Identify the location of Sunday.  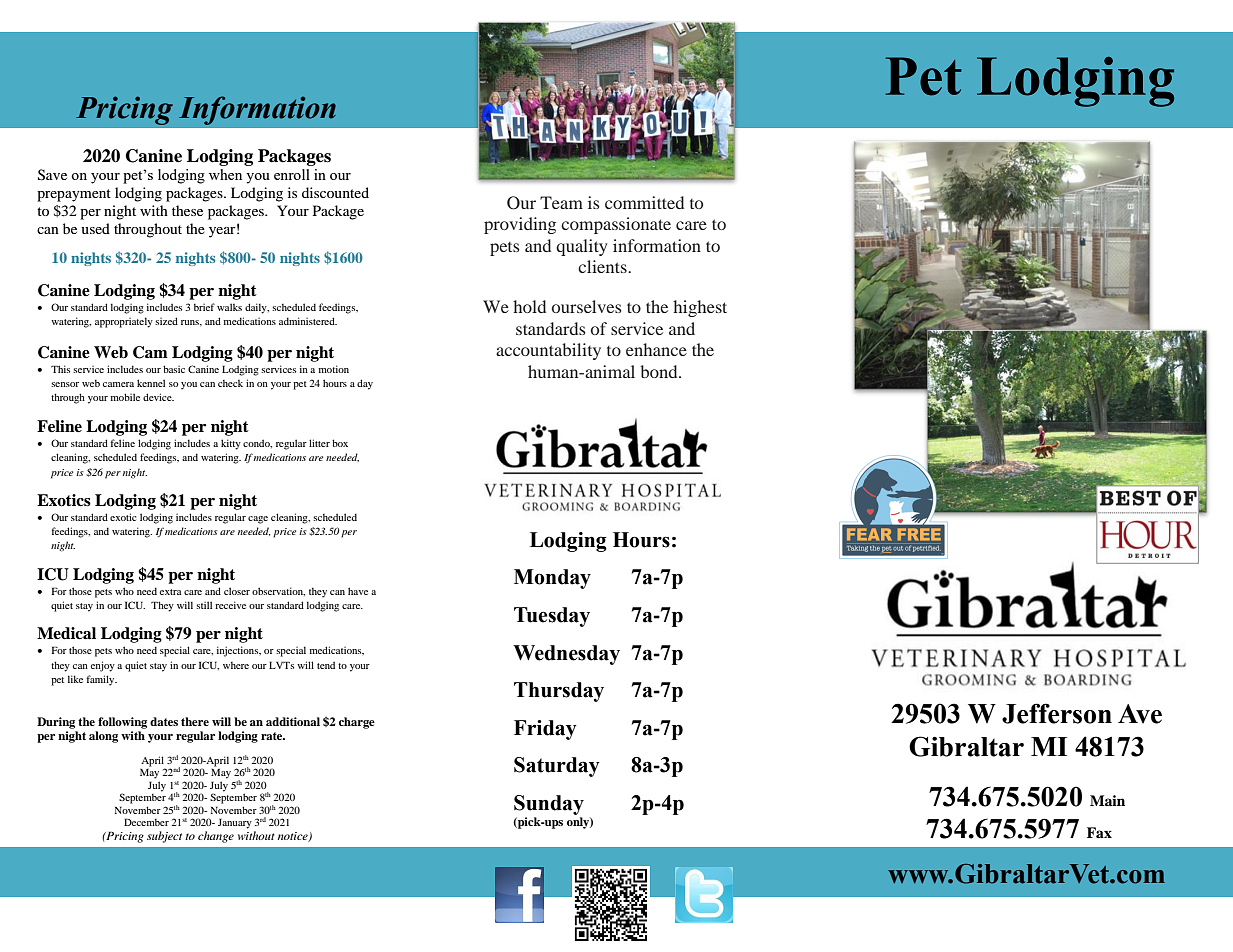
(549, 805).
